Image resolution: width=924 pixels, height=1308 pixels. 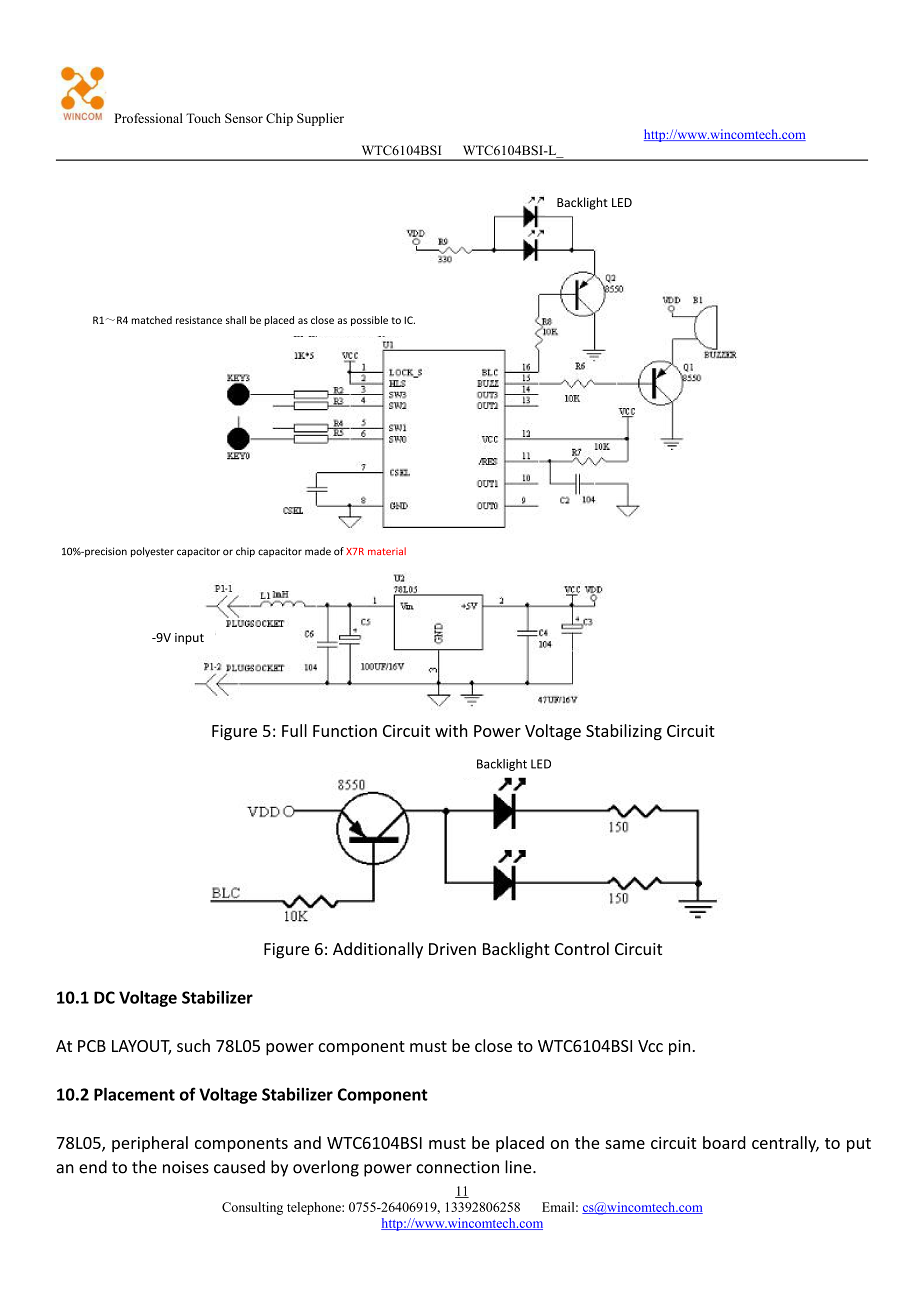 What do you see at coordinates (451, 730) in the document?
I see `with` at bounding box center [451, 730].
